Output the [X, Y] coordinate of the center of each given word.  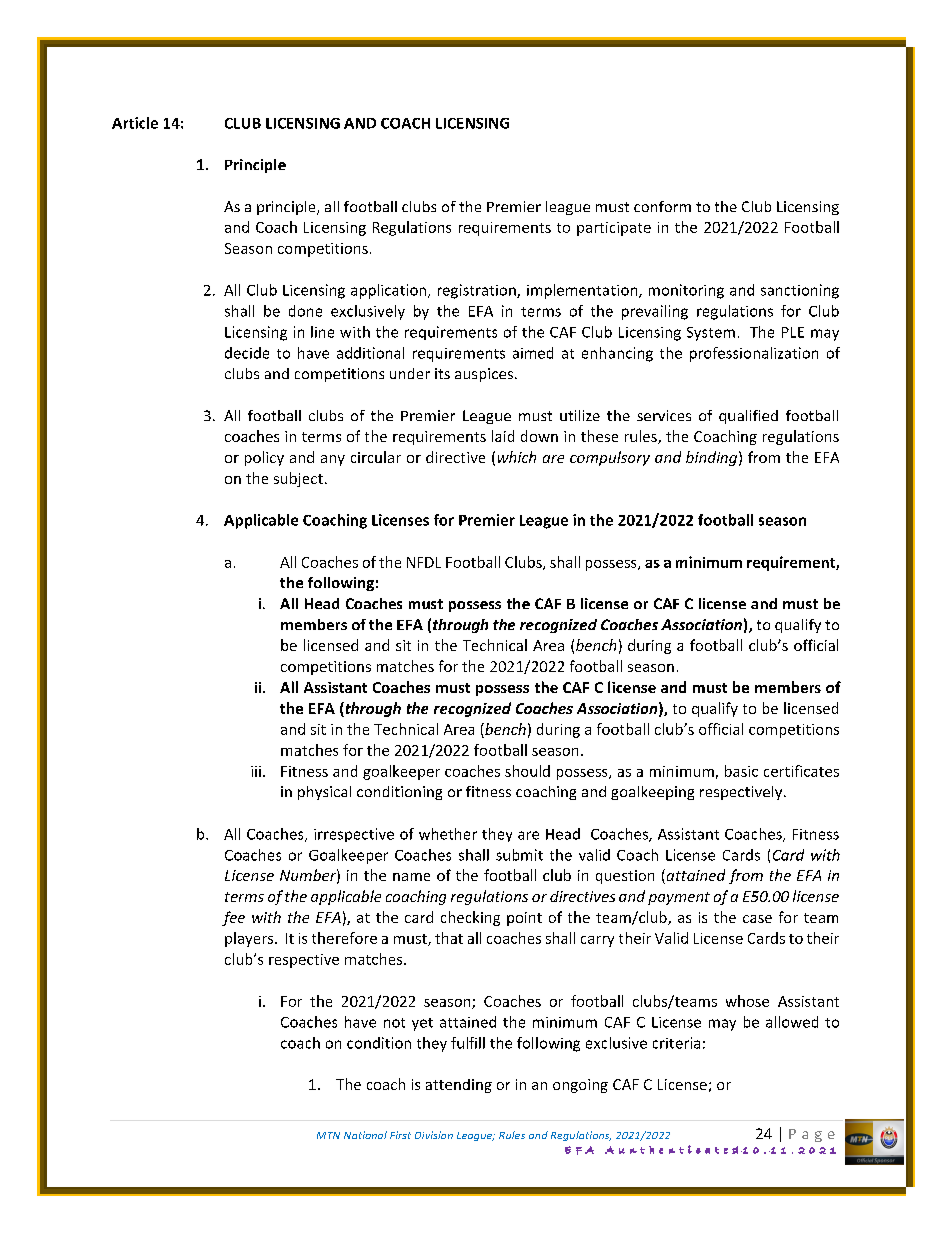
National [365, 1135]
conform [662, 206]
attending [459, 1086]
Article [135, 123]
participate [614, 229]
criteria [676, 1043]
